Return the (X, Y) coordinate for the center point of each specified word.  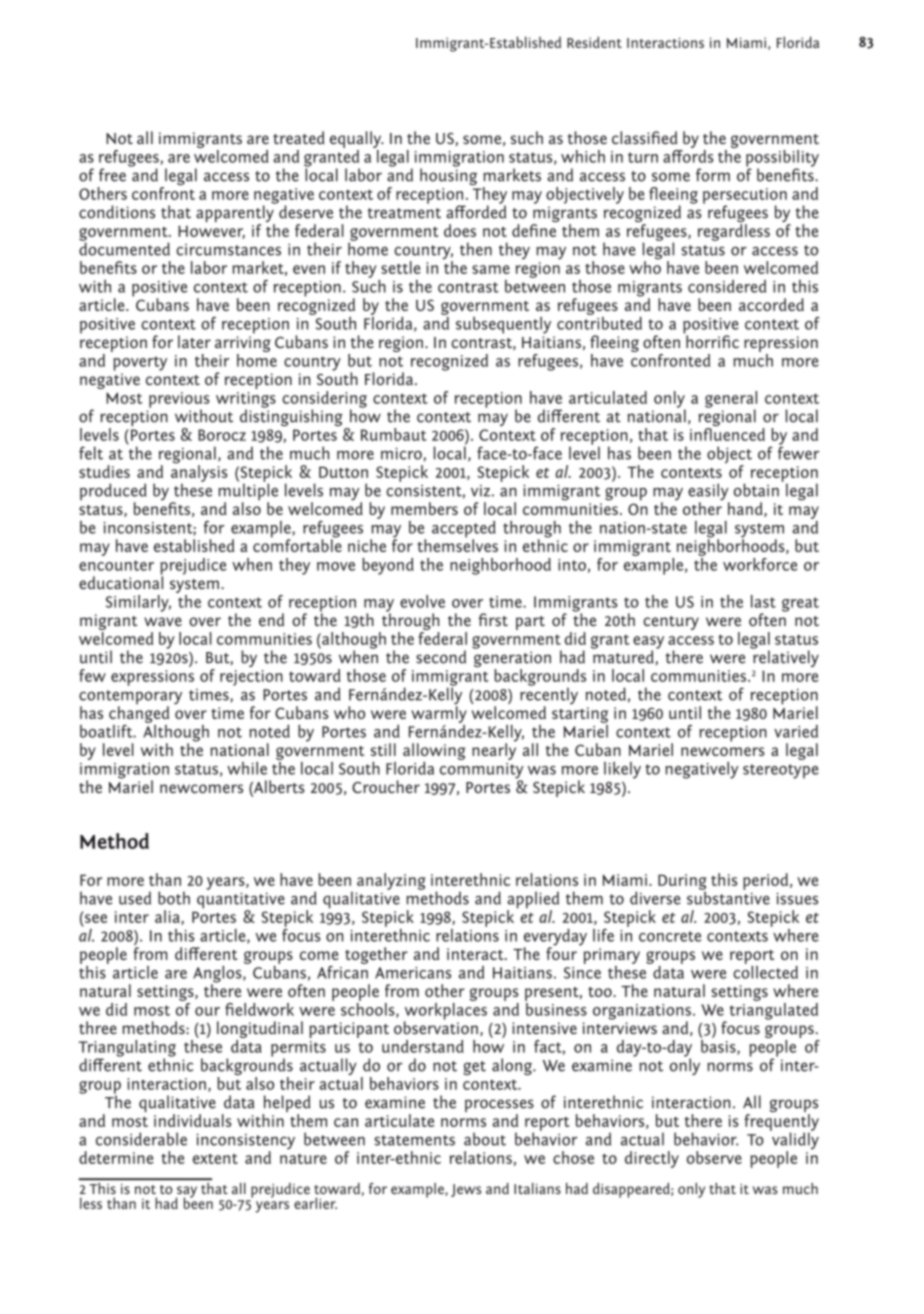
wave (163, 621)
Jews (466, 1190)
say (186, 1193)
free (112, 175)
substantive (728, 897)
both (174, 898)
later (194, 341)
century (671, 623)
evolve (422, 601)
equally (357, 141)
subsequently (503, 325)
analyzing (391, 881)
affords (688, 155)
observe (714, 1157)
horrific (711, 340)
